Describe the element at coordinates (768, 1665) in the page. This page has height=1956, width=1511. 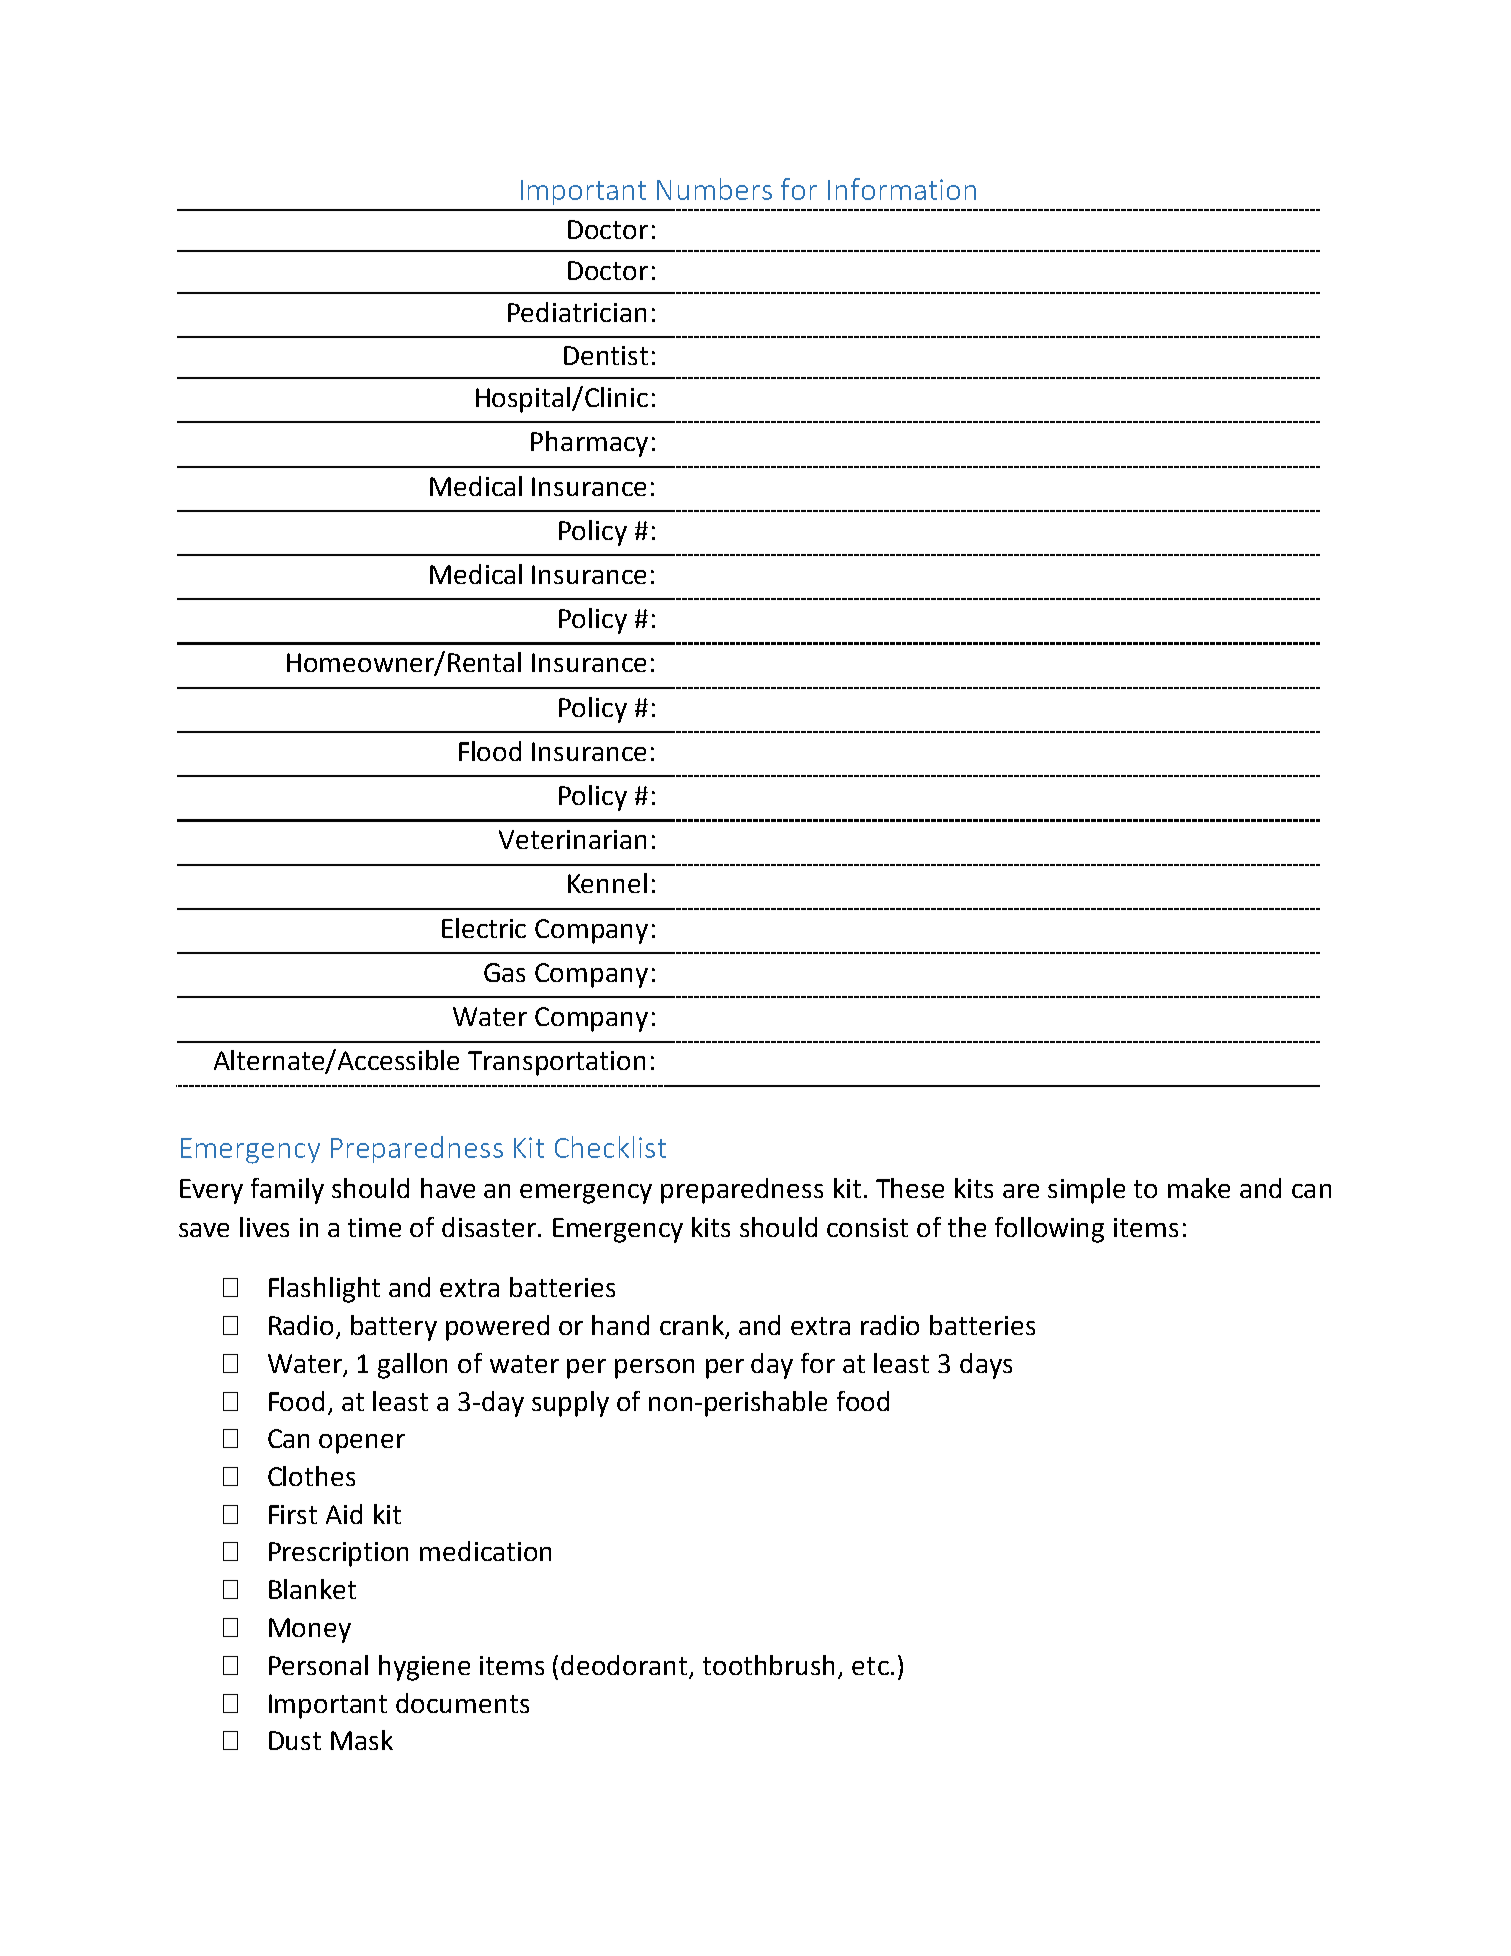
I see `toothbrush` at that location.
